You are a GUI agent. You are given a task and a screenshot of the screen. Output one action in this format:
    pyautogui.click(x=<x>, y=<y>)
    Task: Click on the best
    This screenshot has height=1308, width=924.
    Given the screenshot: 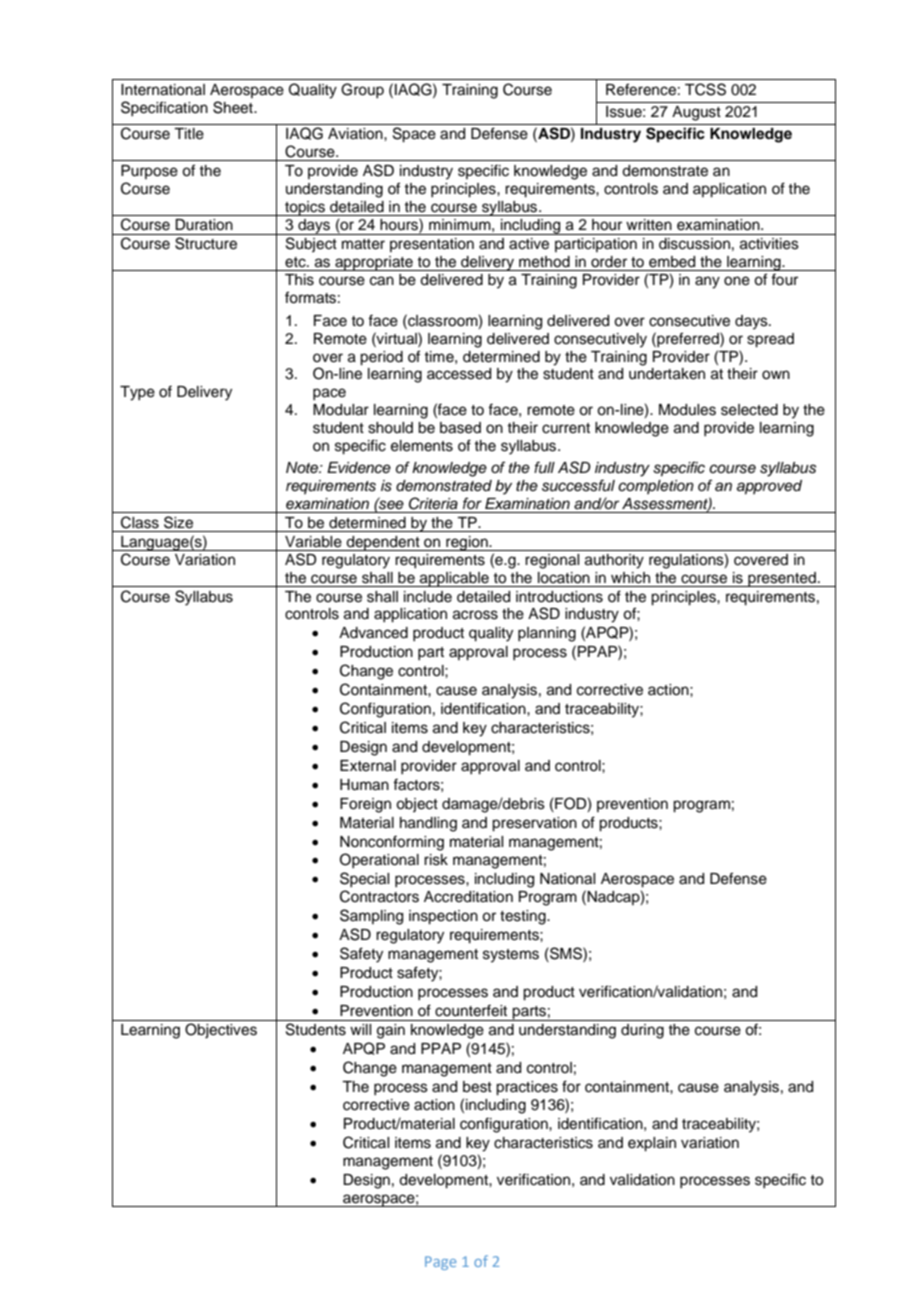 What is the action you would take?
    pyautogui.click(x=477, y=1087)
